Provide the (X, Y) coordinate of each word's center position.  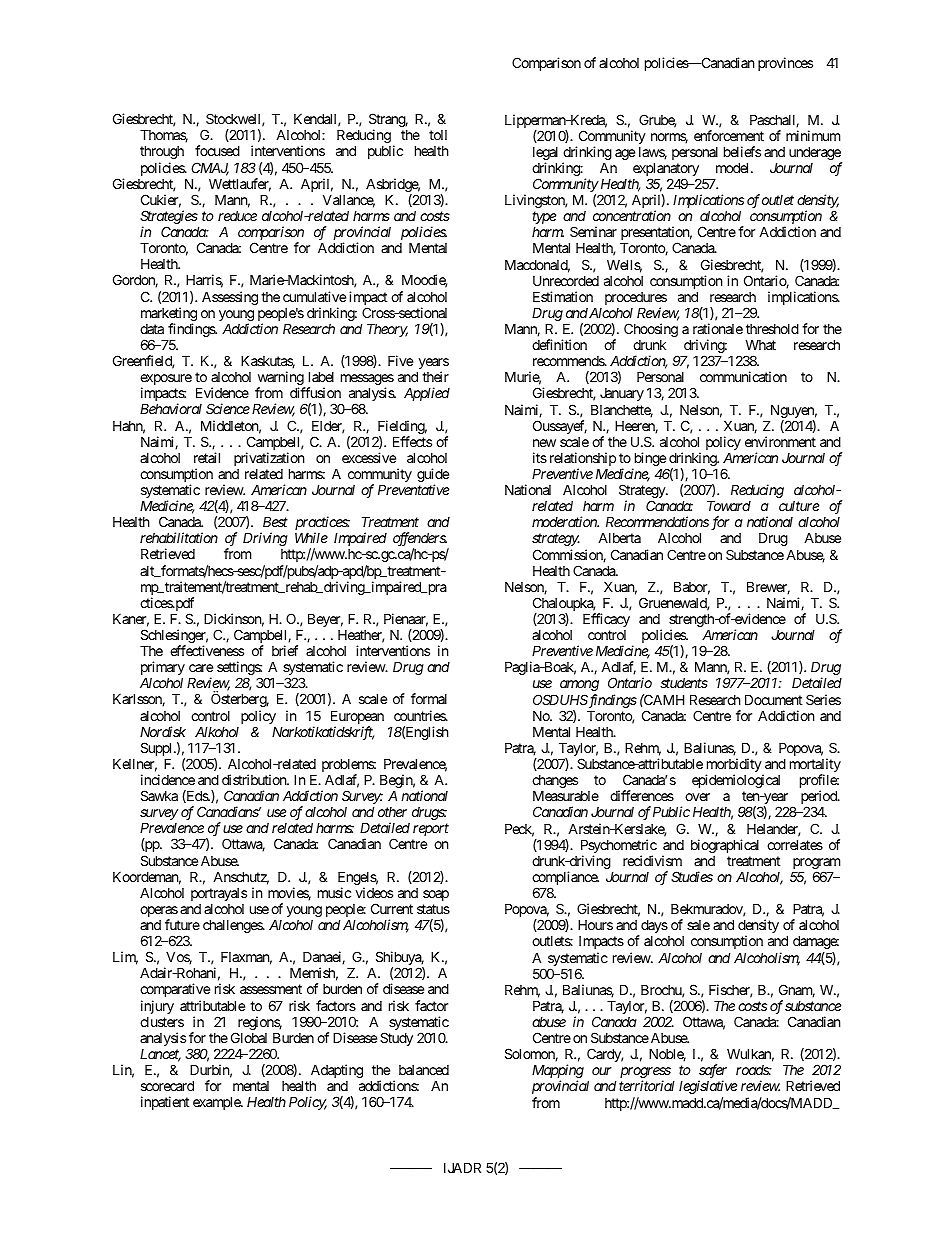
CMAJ (210, 169)
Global (249, 1037)
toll (438, 135)
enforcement (729, 135)
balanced (424, 1070)
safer (712, 1072)
